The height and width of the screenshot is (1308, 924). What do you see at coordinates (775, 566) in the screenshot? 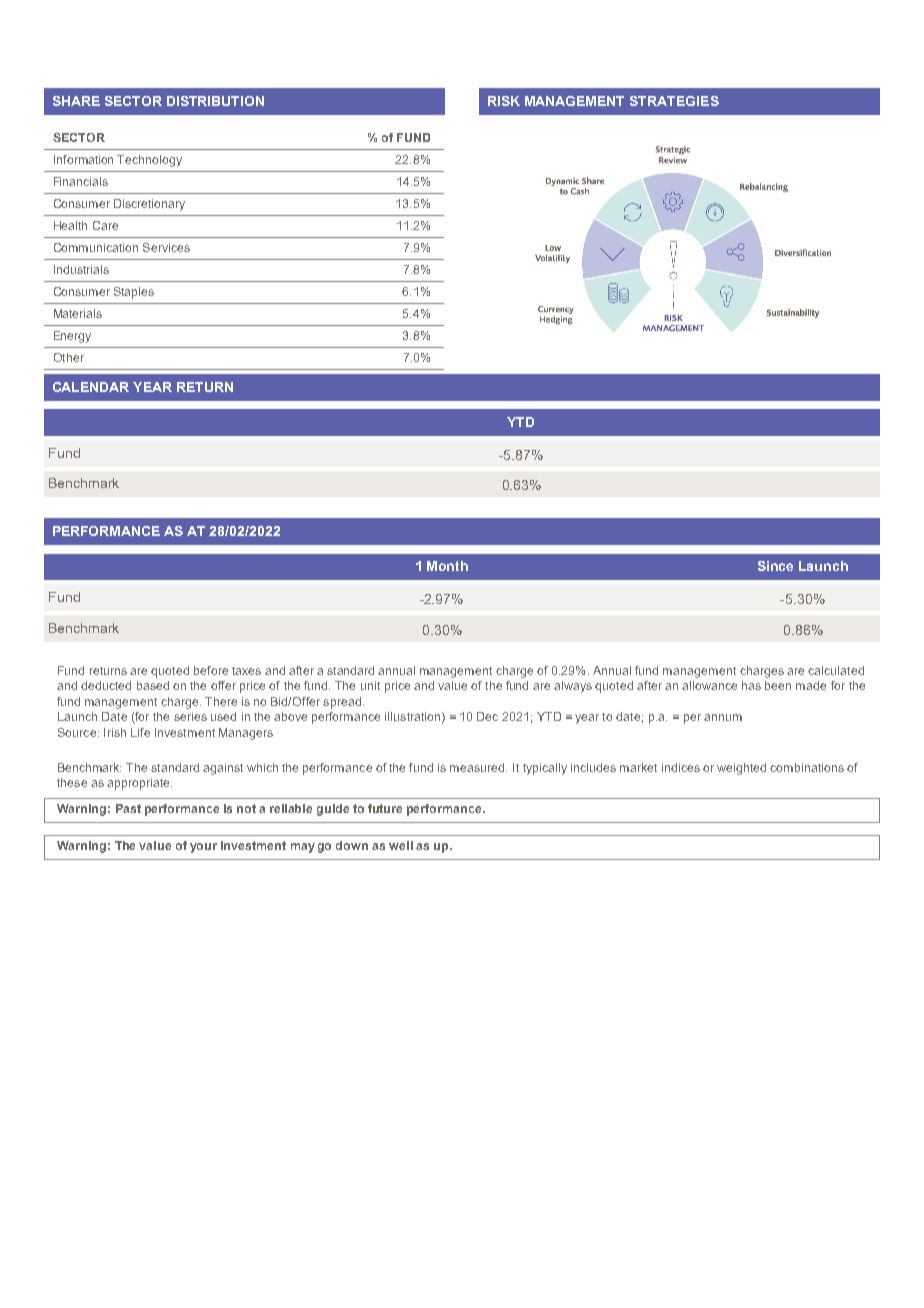
I see `Since` at bounding box center [775, 566].
